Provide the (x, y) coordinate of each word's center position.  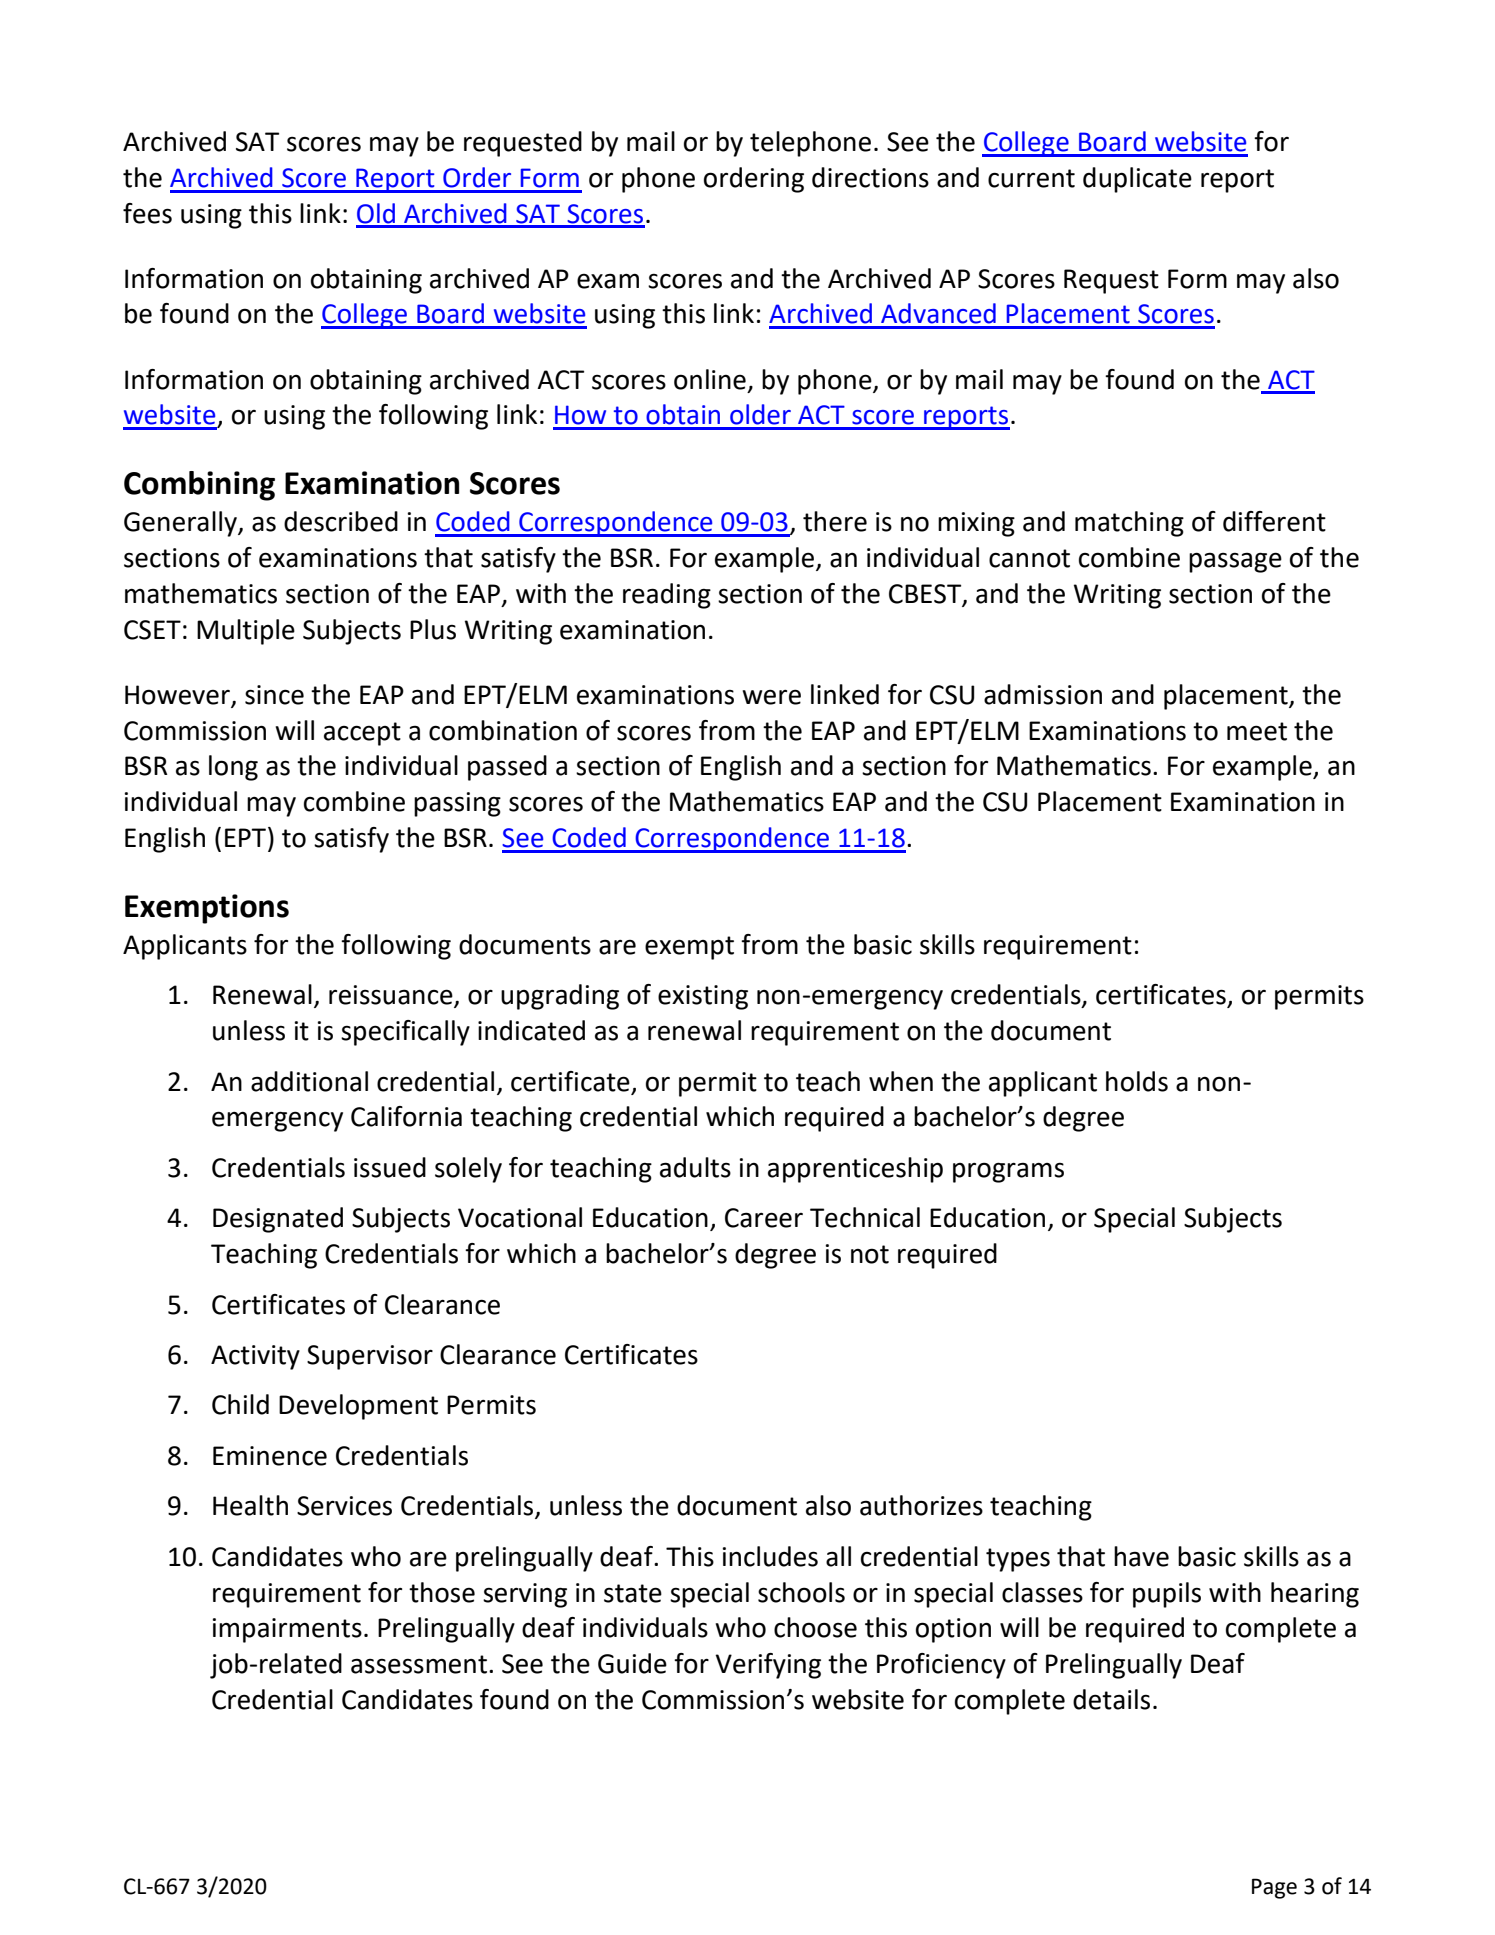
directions (870, 177)
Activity (255, 1357)
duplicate (1137, 180)
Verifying (768, 1666)
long (233, 768)
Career (764, 1218)
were (771, 697)
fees (147, 213)
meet (1257, 731)
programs (1008, 1172)
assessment (419, 1664)
